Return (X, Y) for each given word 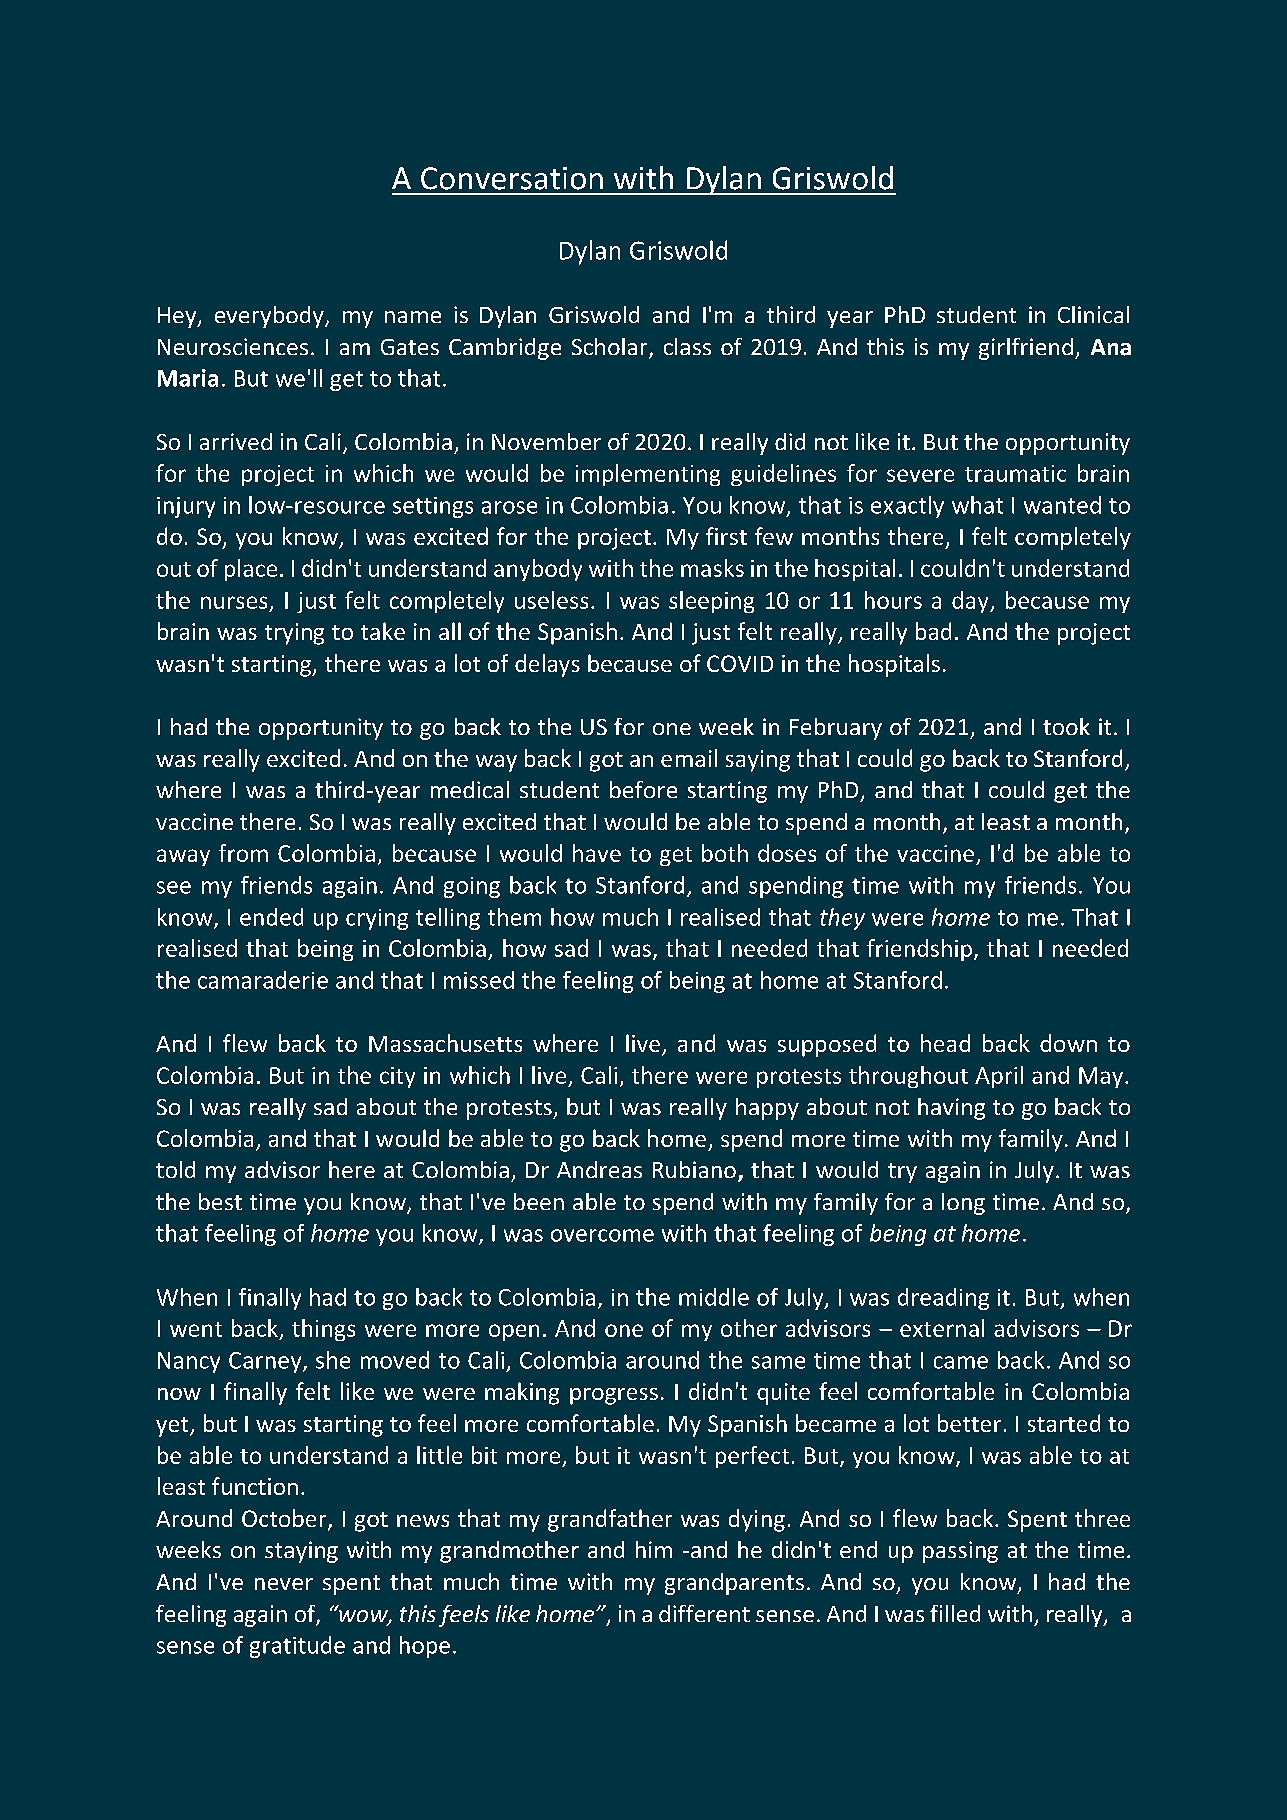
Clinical (1093, 314)
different (704, 1613)
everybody (270, 317)
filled (955, 1613)
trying (294, 634)
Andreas (599, 1169)
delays (547, 665)
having (951, 1109)
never (284, 1584)
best (220, 1201)
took (1066, 726)
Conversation (512, 178)
